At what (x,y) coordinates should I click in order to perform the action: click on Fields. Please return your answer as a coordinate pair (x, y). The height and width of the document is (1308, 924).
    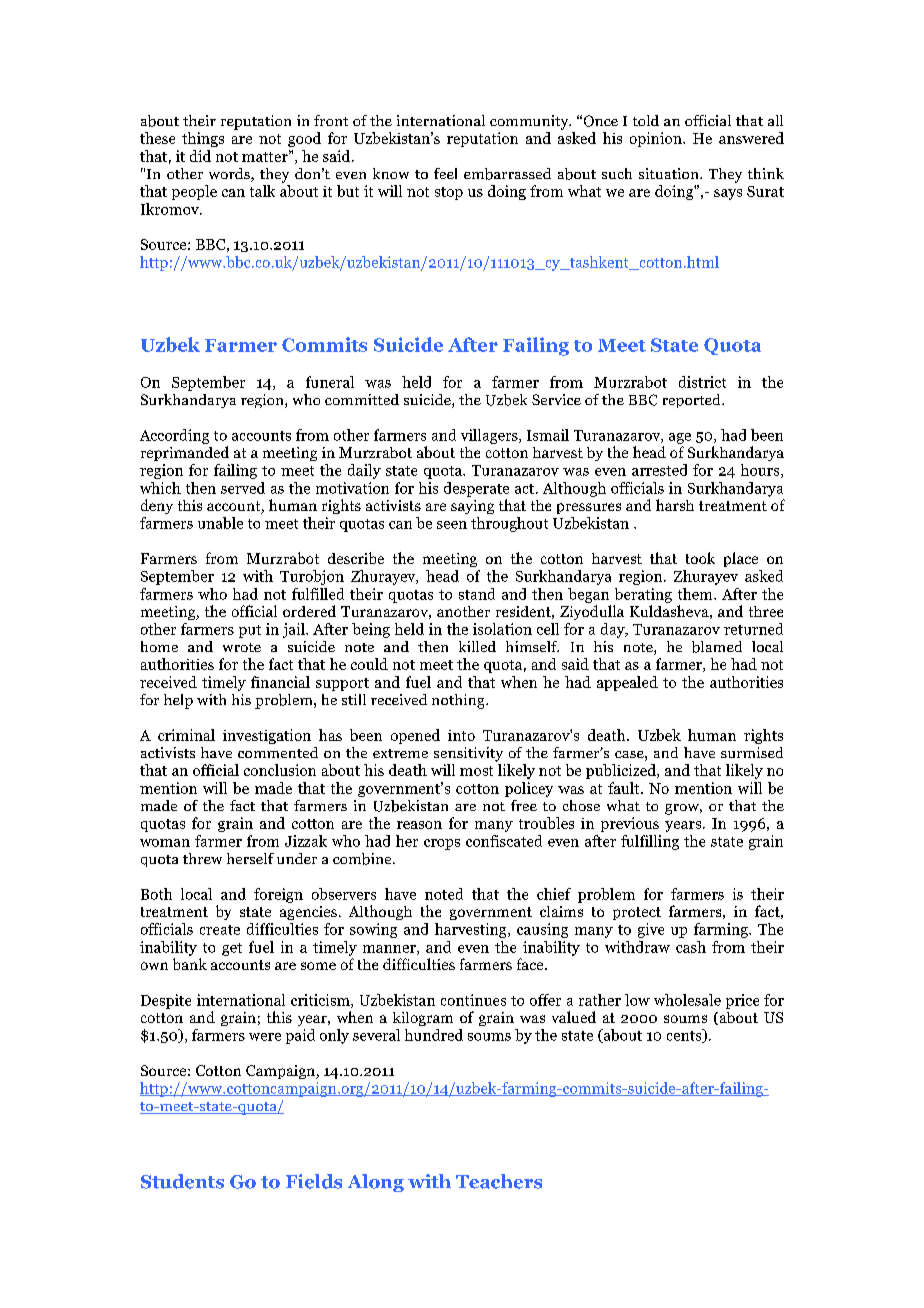
    Looking at the image, I should click on (314, 1181).
